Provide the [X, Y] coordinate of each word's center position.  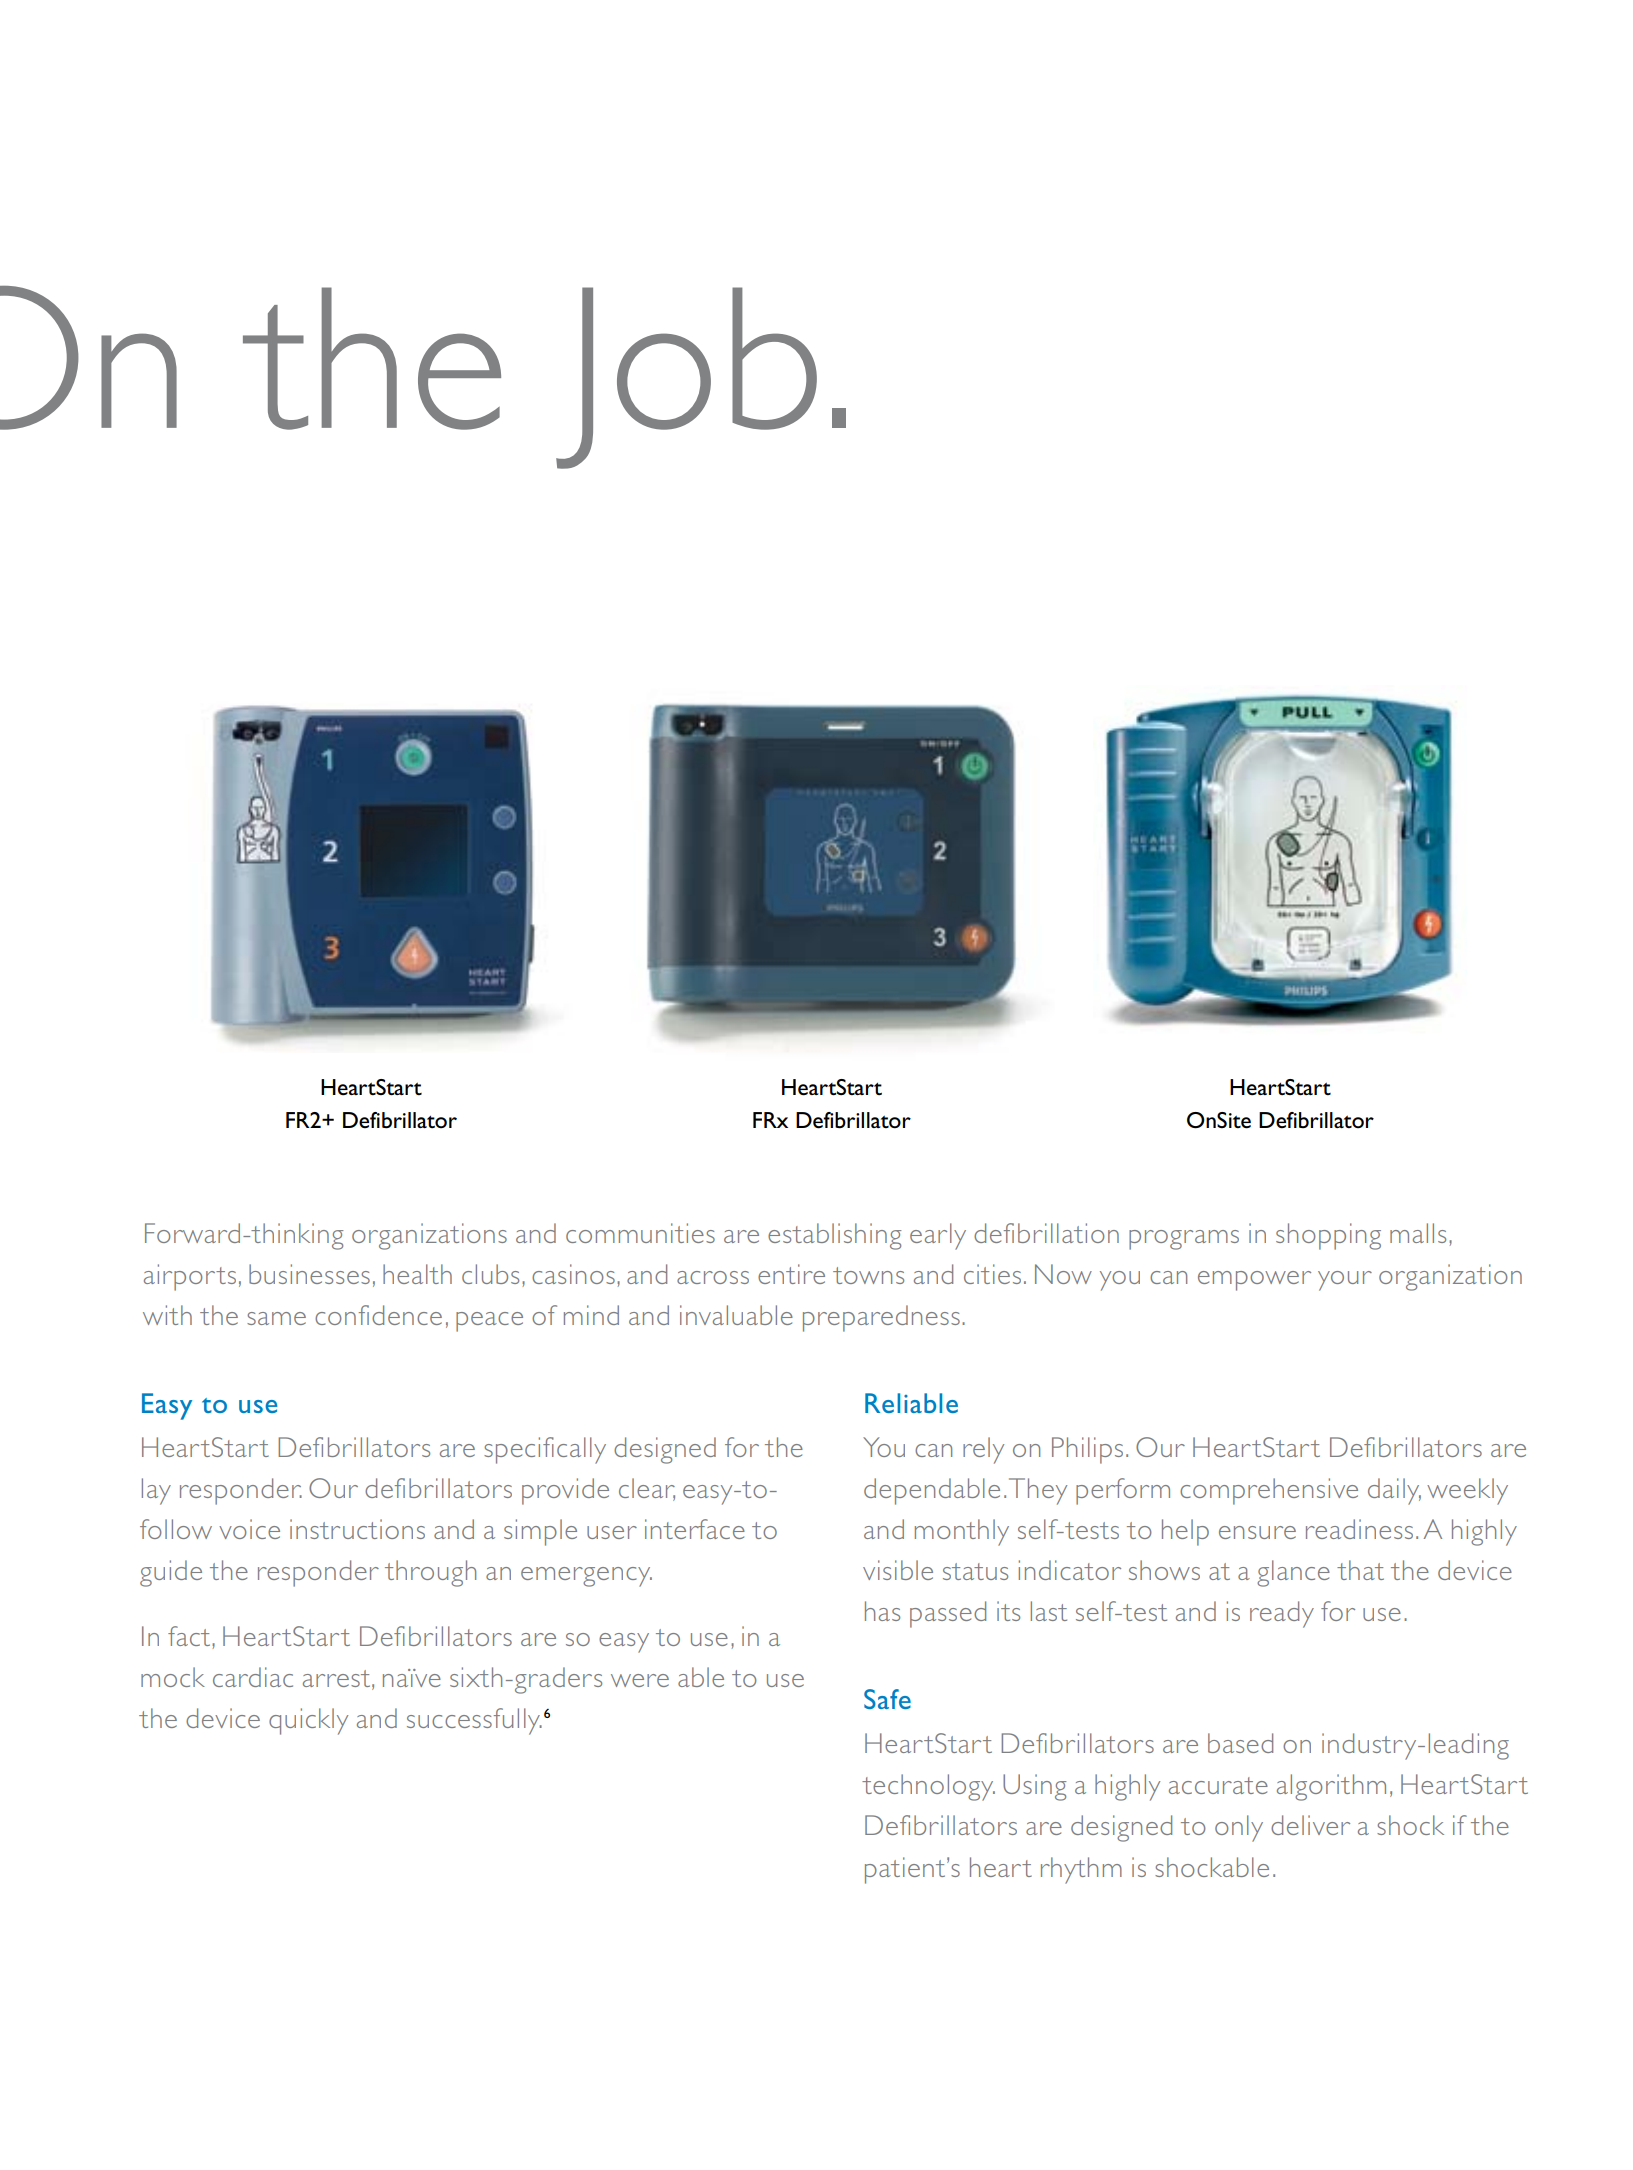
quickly [308, 1721]
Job [686, 378]
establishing [834, 1236]
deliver [1310, 1825]
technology [928, 1787]
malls [1418, 1233]
